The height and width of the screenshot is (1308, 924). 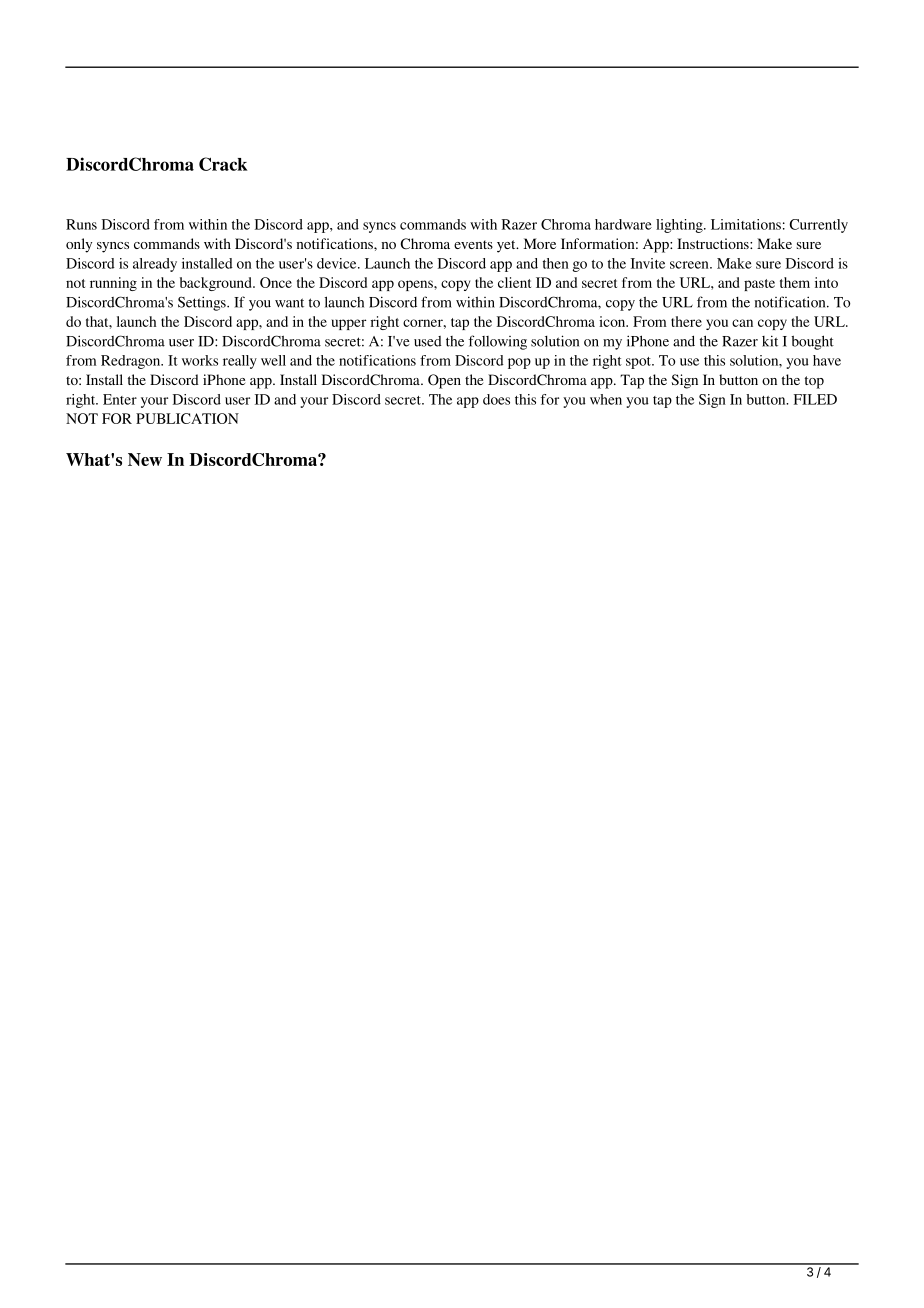 What do you see at coordinates (200, 360) in the screenshot?
I see `works` at bounding box center [200, 360].
